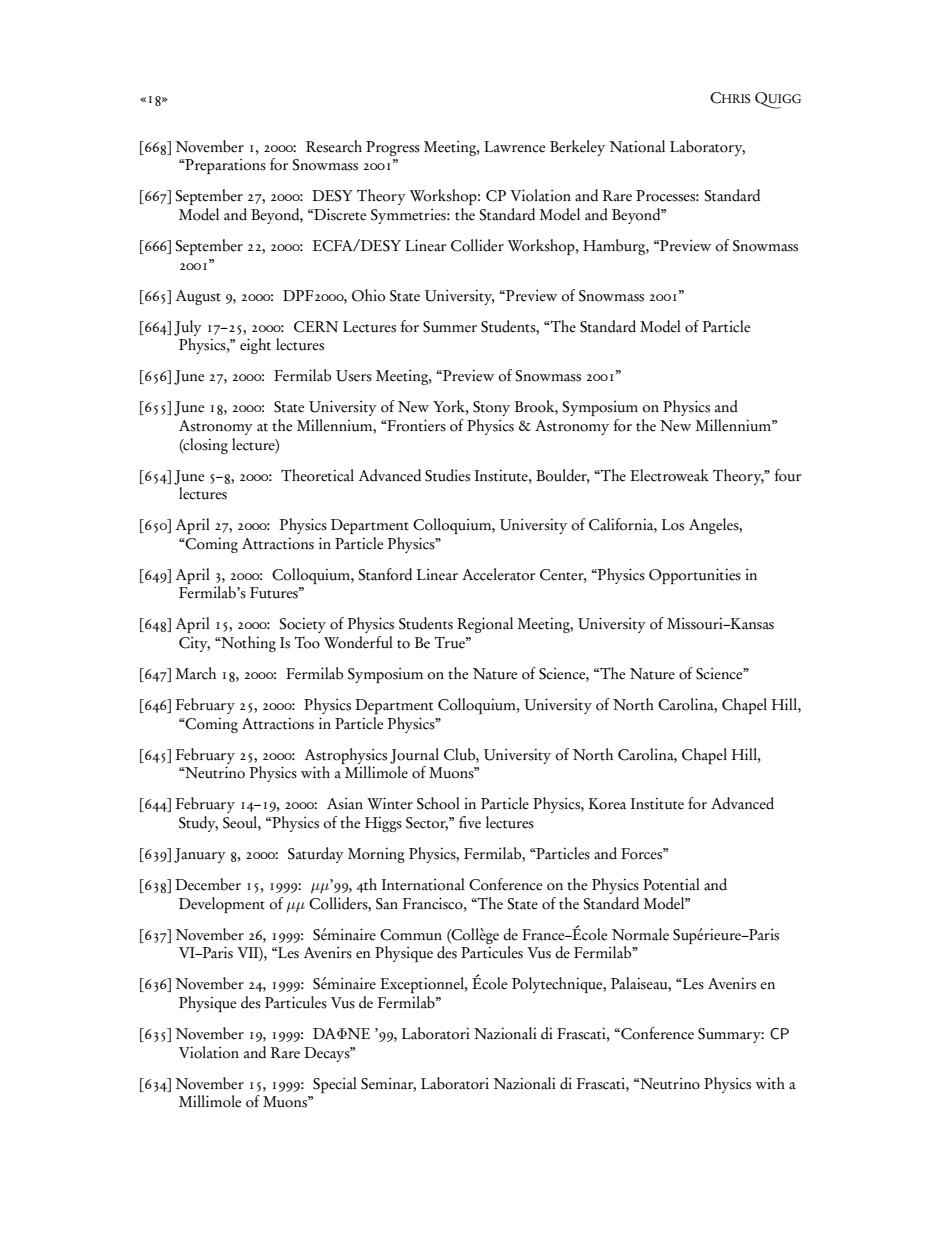 This page has height=1233, width=952. I want to click on Studies, so click(447, 475).
